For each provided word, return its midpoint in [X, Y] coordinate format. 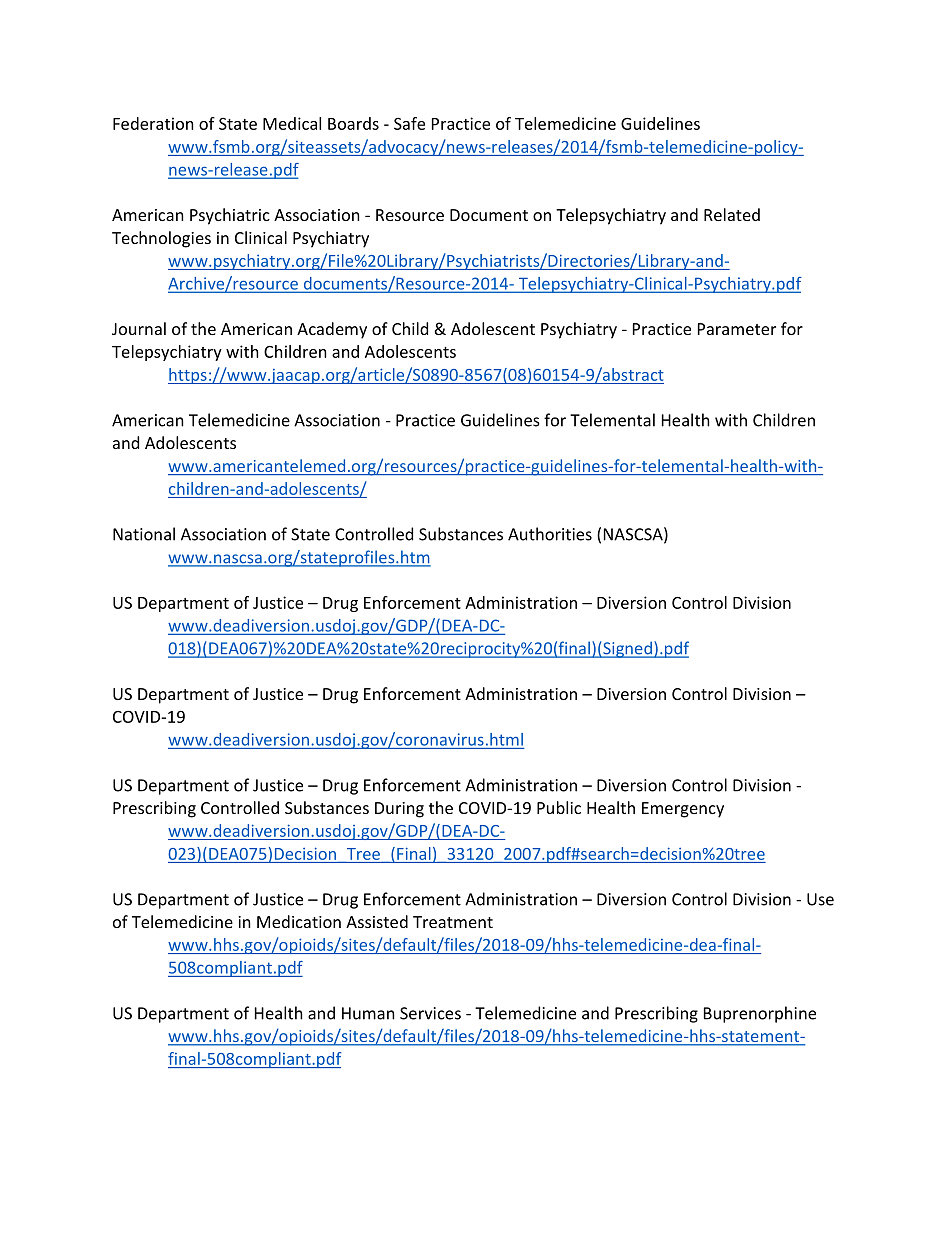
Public [559, 807]
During [399, 810]
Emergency [683, 810]
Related [732, 214]
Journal [139, 328]
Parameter [737, 329]
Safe [409, 123]
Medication [299, 921]
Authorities [550, 534]
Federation [153, 123]
